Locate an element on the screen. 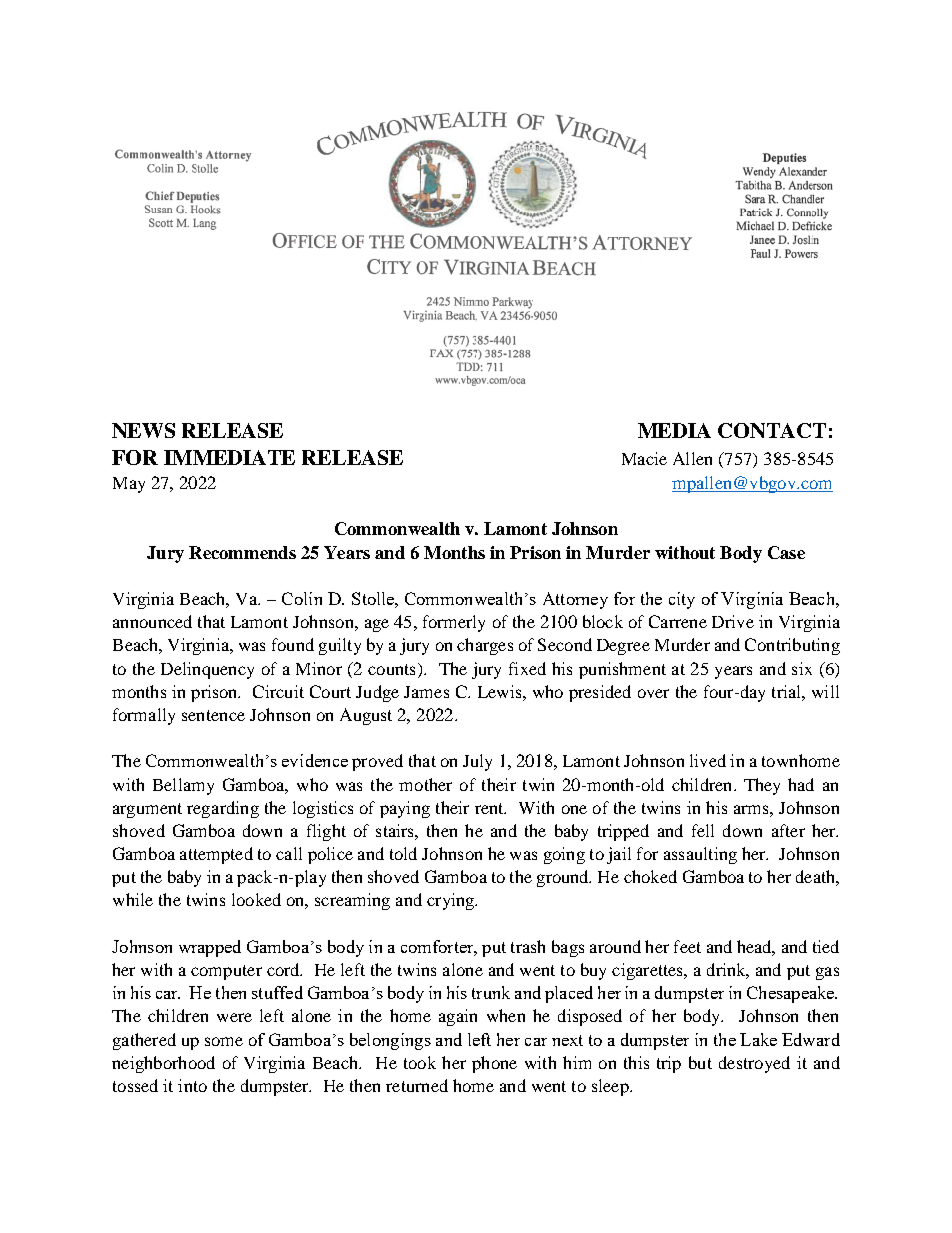 Image resolution: width=952 pixels, height=1233 pixels. CONTACT is located at coordinates (772, 430).
